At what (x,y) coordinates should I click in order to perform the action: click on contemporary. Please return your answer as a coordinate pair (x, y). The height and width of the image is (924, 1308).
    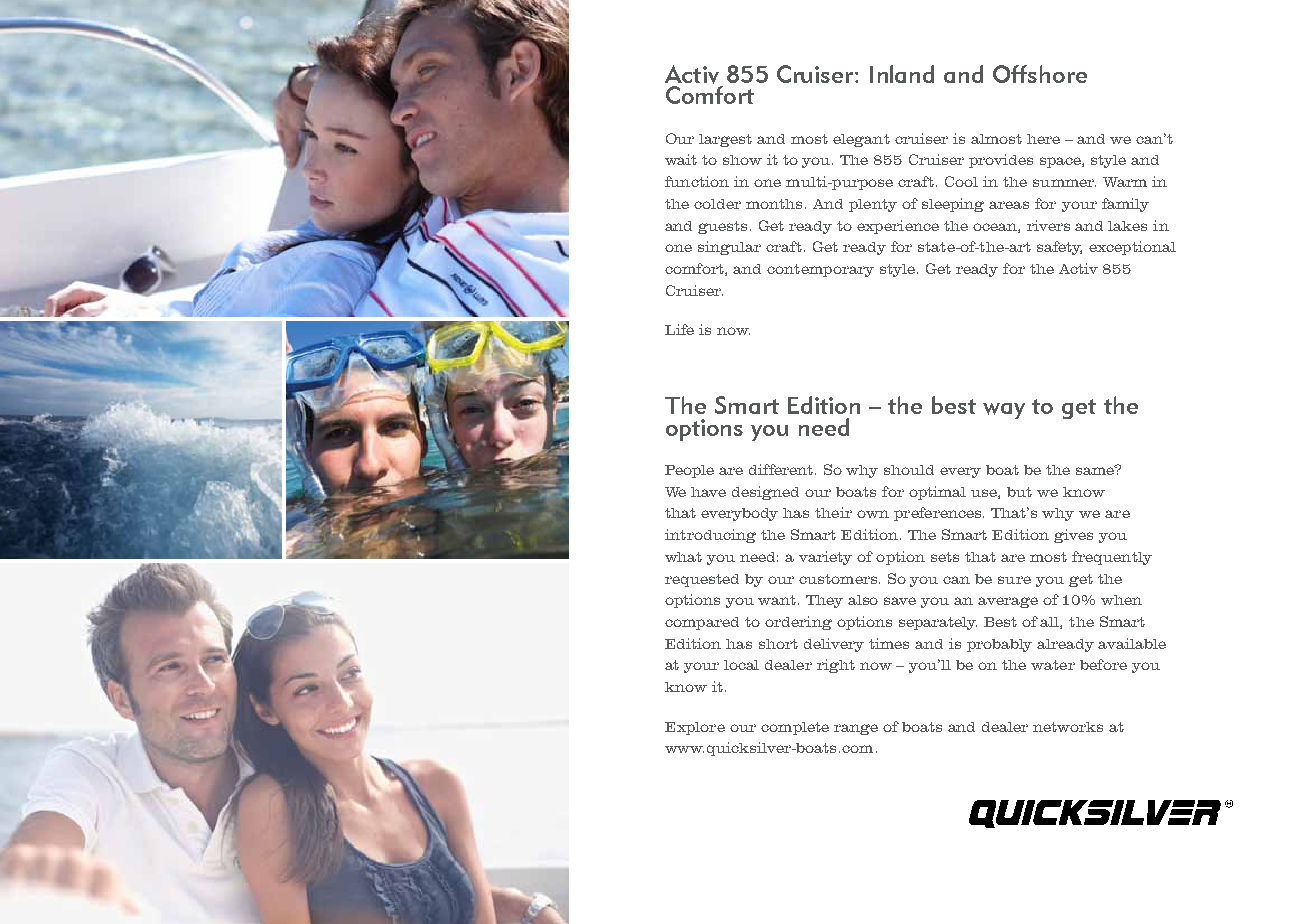
    Looking at the image, I should click on (820, 270).
